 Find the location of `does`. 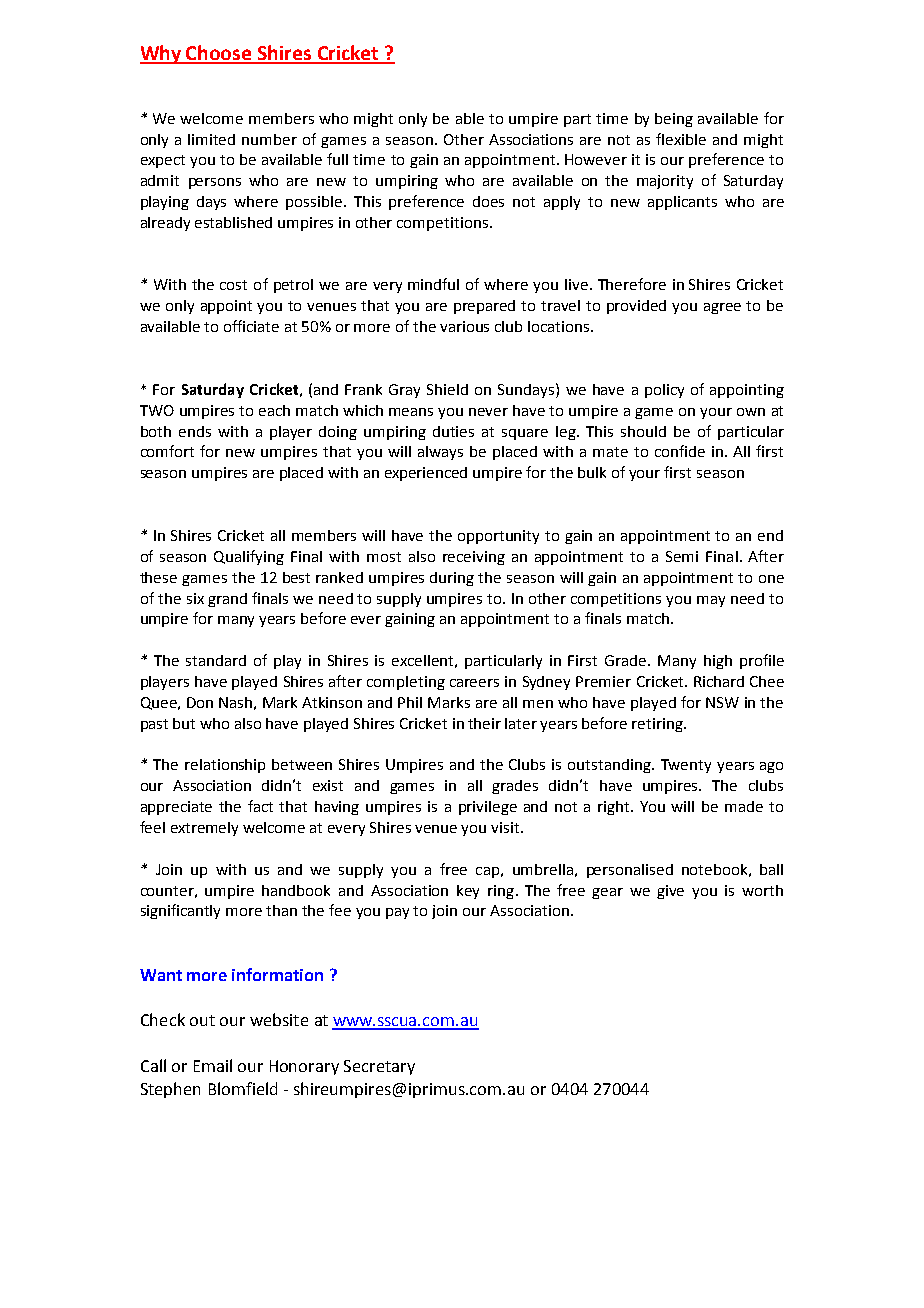

does is located at coordinates (488, 201).
